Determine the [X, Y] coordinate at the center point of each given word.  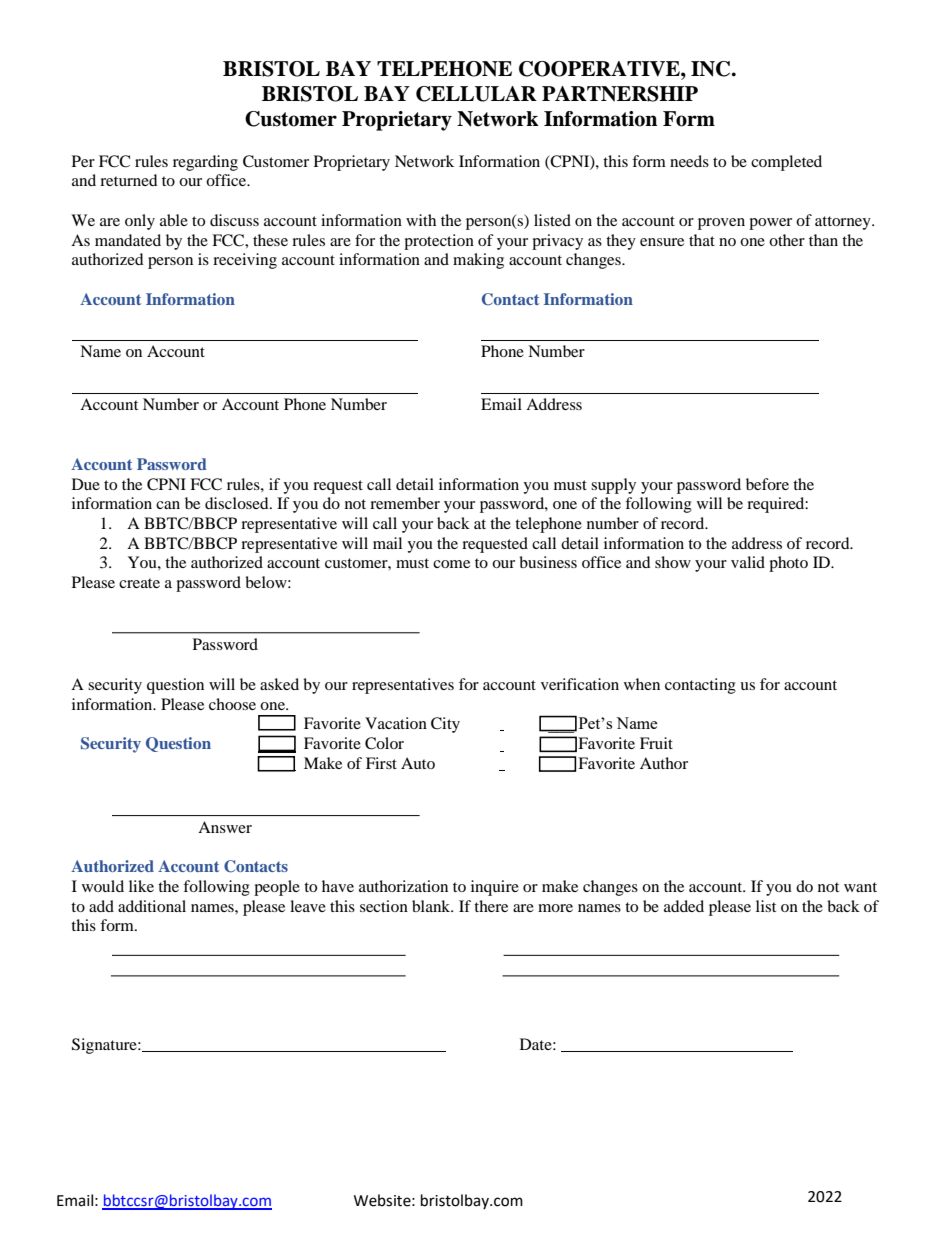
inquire [495, 888]
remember [405, 503]
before [767, 484]
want [860, 887]
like [141, 886]
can [168, 505]
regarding [205, 163]
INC [712, 69]
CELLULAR [476, 94]
